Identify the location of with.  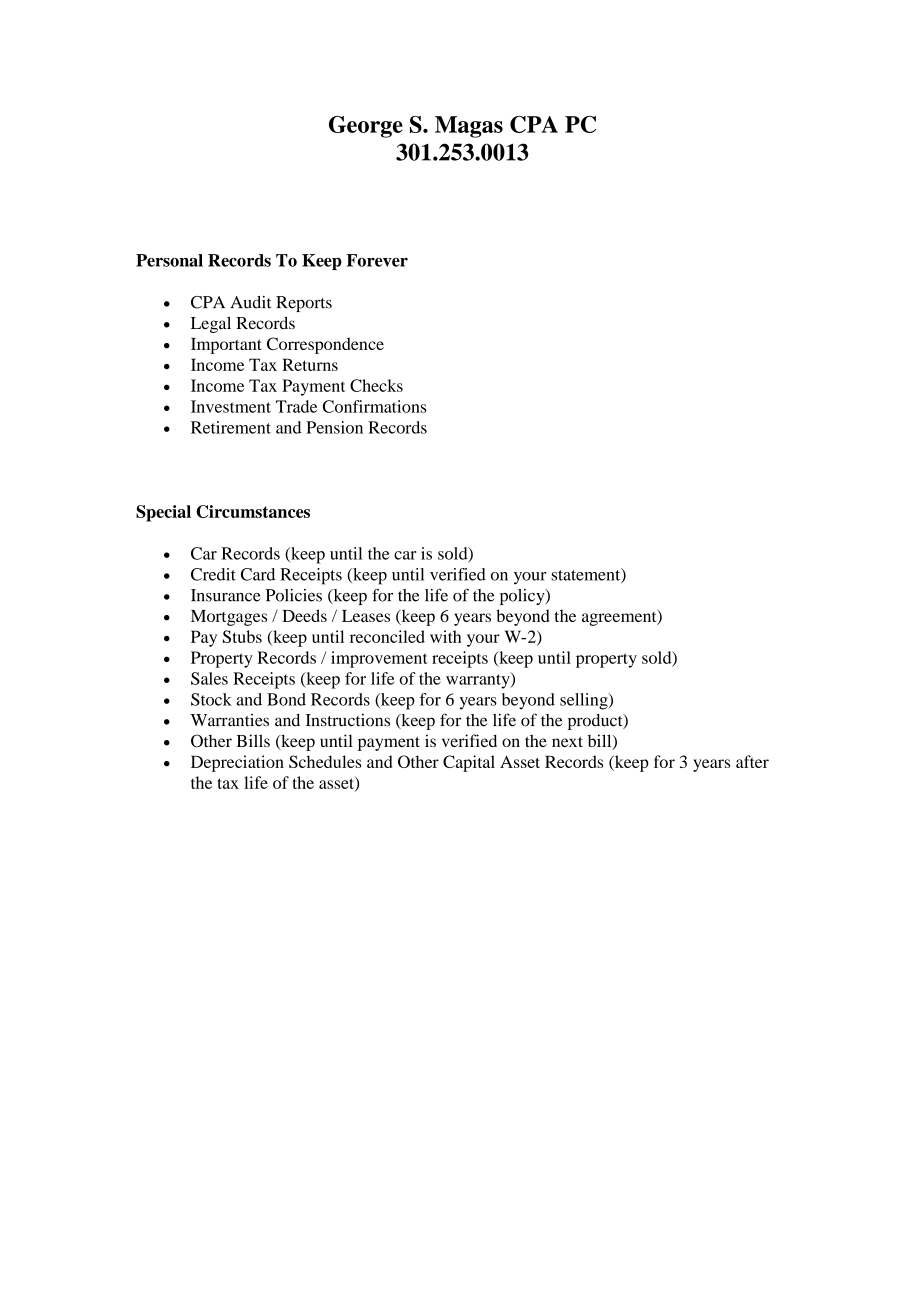
(445, 636).
